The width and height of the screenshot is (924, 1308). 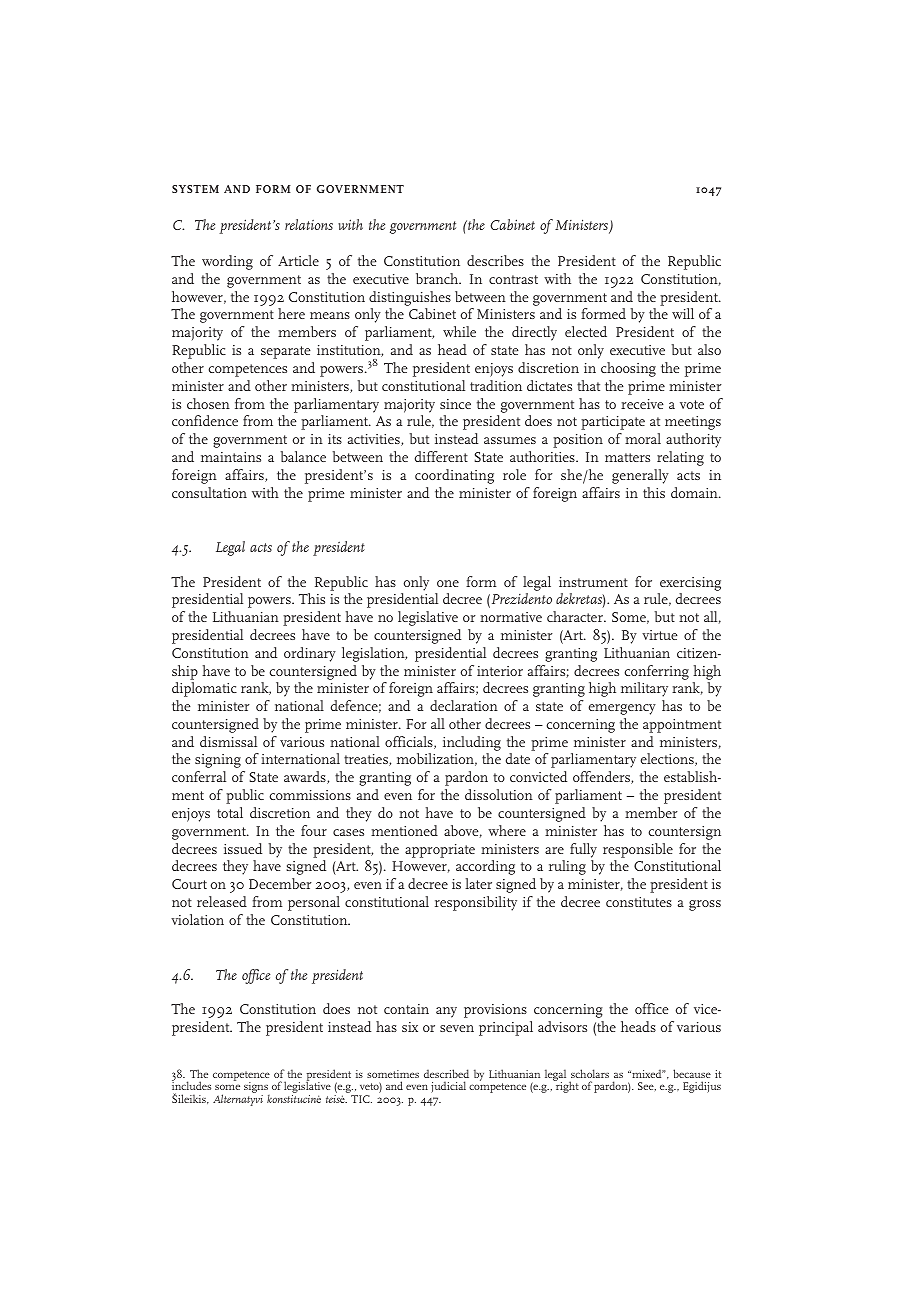 What do you see at coordinates (660, 635) in the screenshot?
I see `virtue` at bounding box center [660, 635].
